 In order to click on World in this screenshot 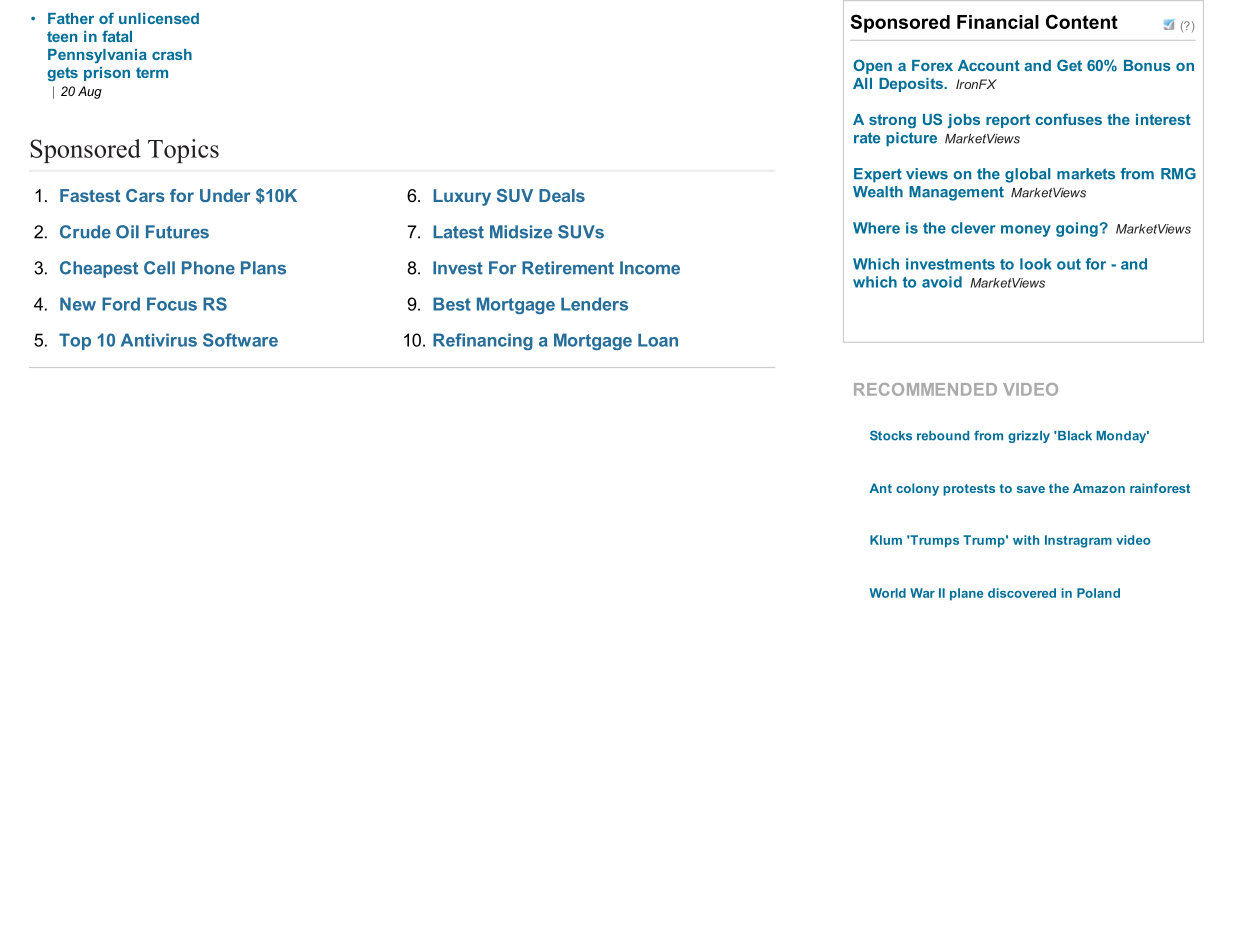, I will do `click(888, 593)`.
